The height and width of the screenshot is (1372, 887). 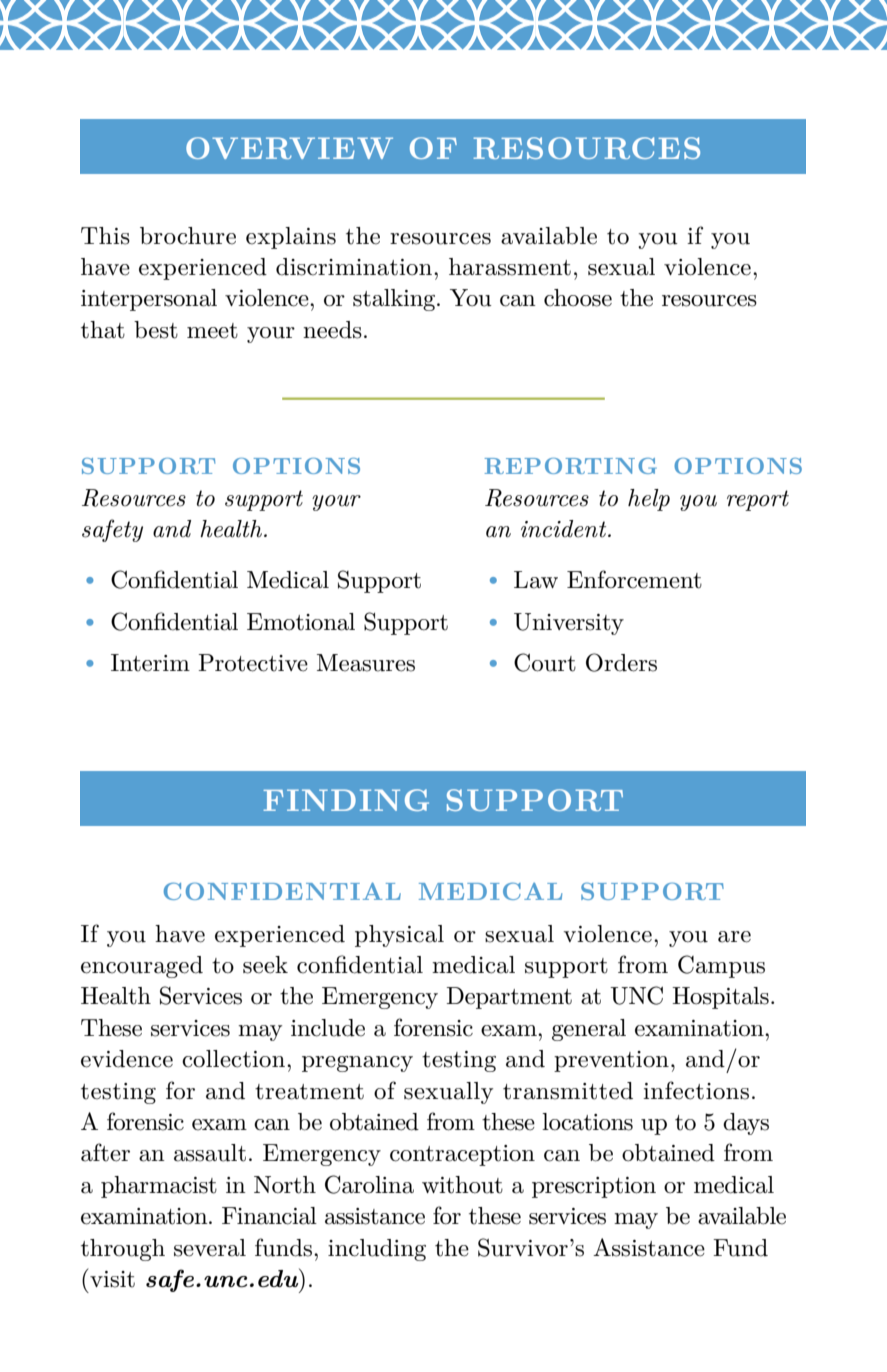 What do you see at coordinates (150, 663) in the screenshot?
I see `Interim` at bounding box center [150, 663].
